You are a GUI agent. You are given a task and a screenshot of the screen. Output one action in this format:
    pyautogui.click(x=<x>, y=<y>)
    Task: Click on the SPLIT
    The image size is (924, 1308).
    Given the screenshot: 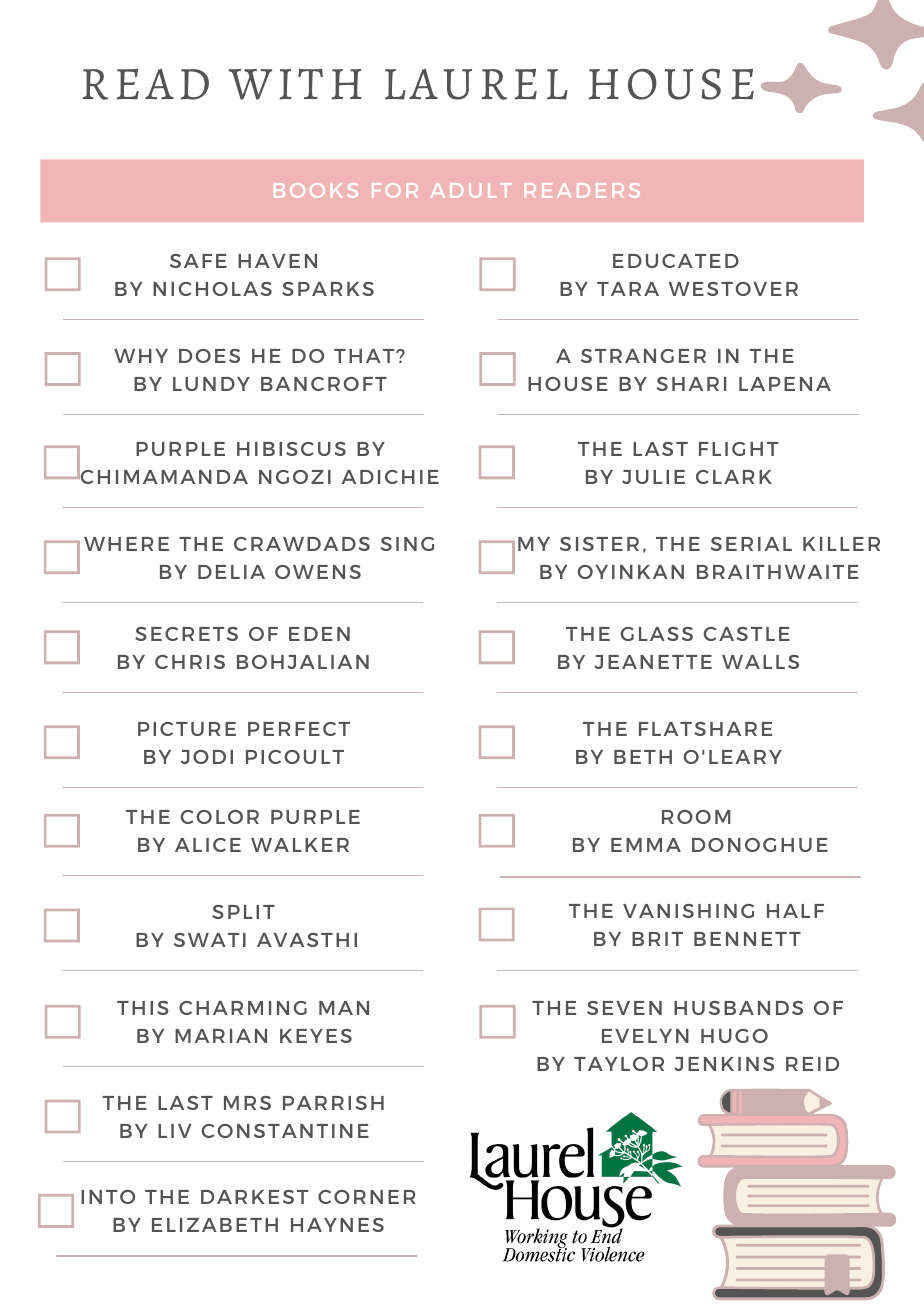 What is the action you would take?
    pyautogui.click(x=243, y=912)
